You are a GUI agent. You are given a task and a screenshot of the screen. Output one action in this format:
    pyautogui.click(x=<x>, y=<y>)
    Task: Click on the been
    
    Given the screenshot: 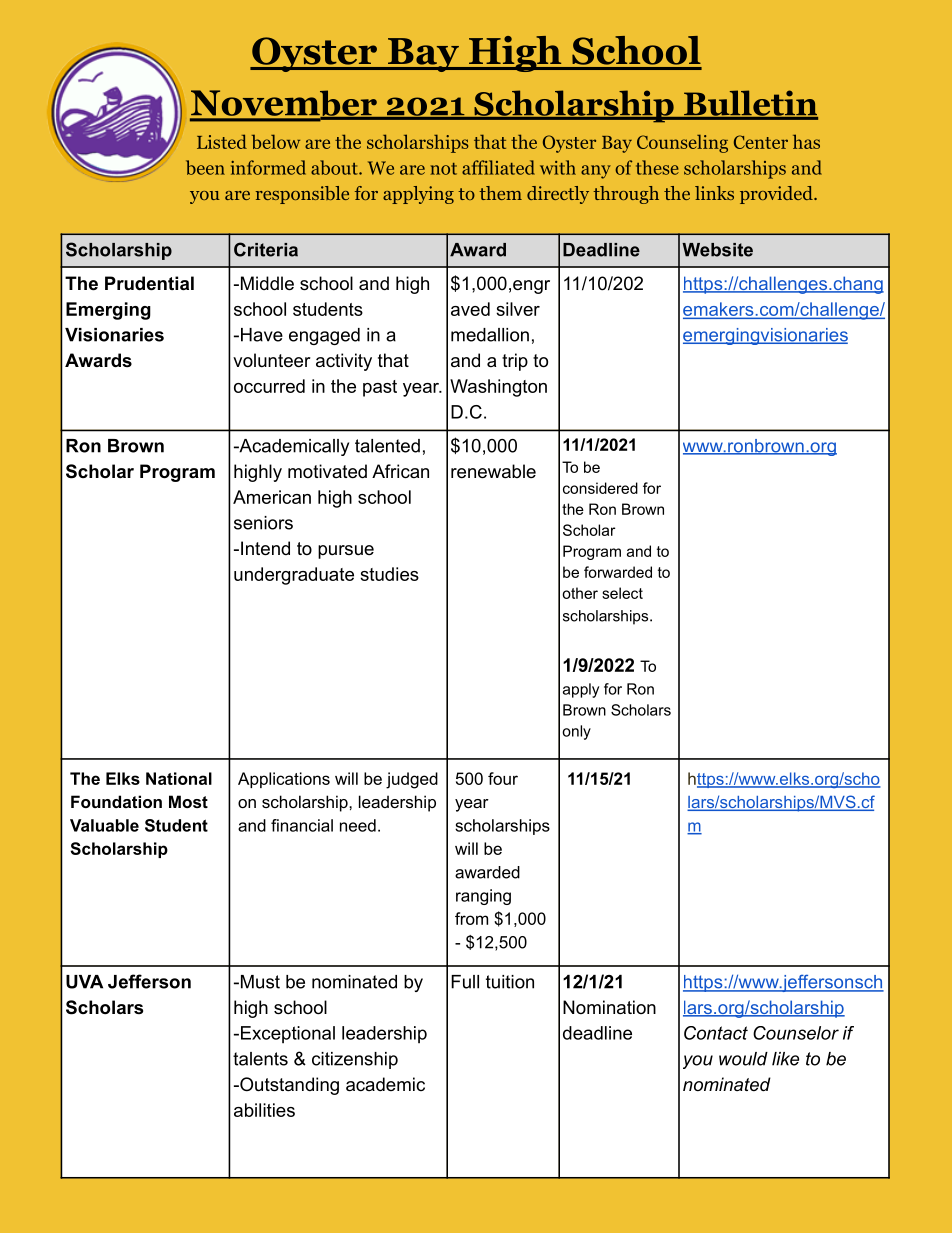 What is the action you would take?
    pyautogui.click(x=205, y=167)
